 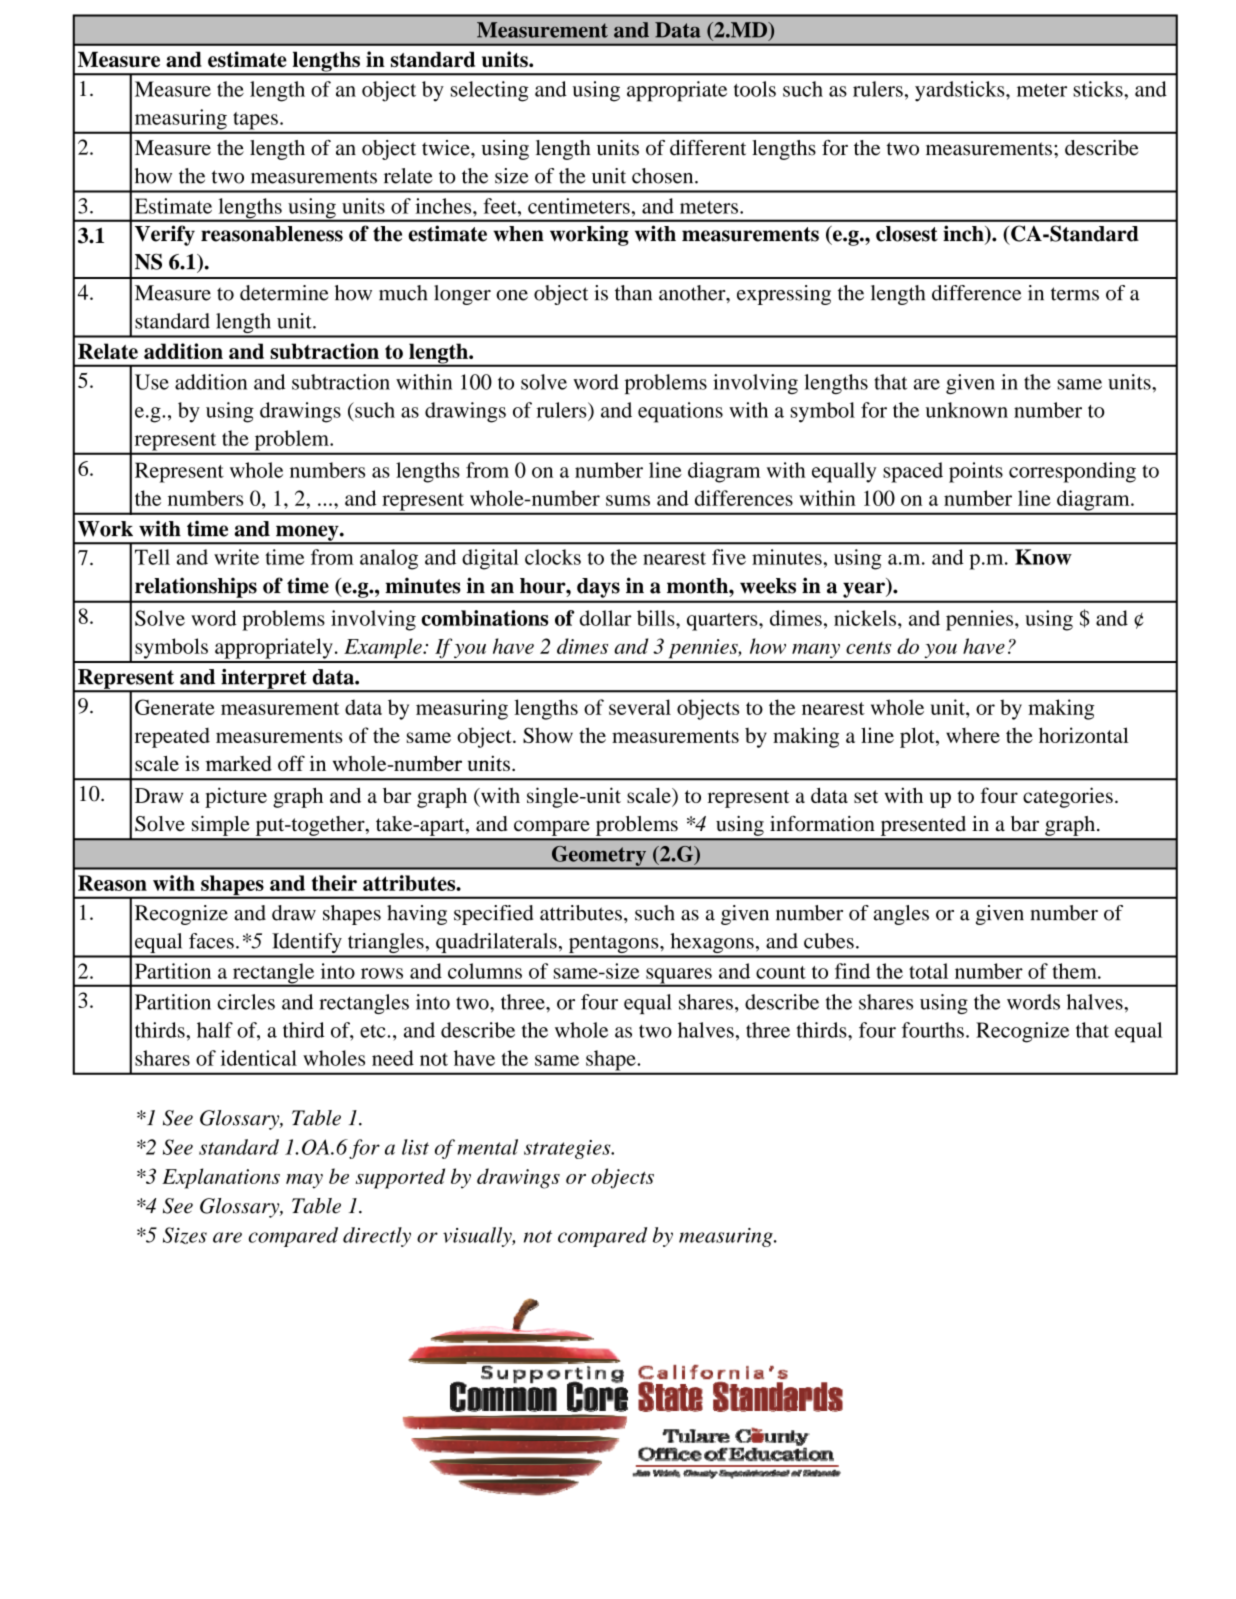 I want to click on may, so click(x=304, y=1181).
